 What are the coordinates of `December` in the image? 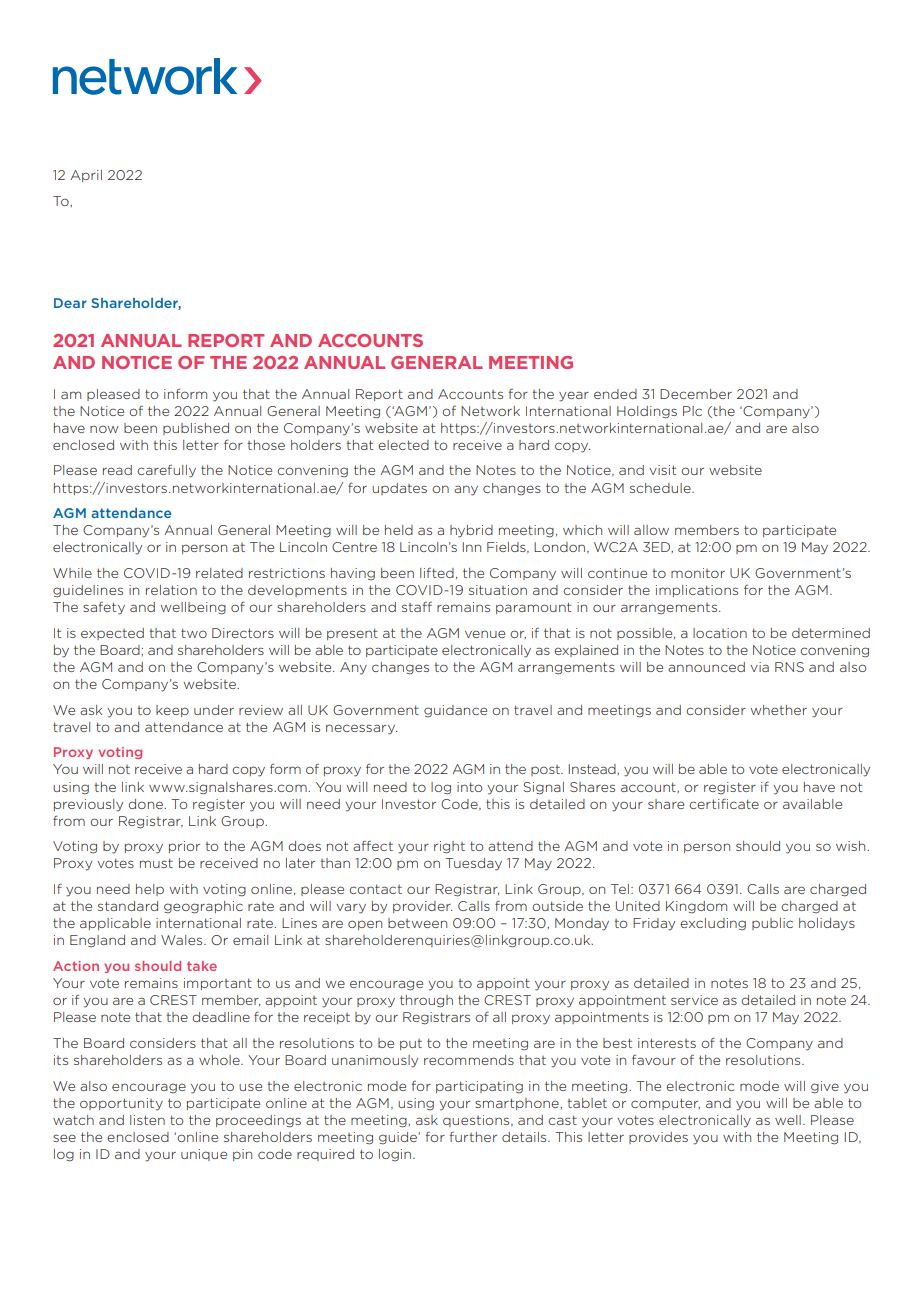 It's located at (696, 394).
